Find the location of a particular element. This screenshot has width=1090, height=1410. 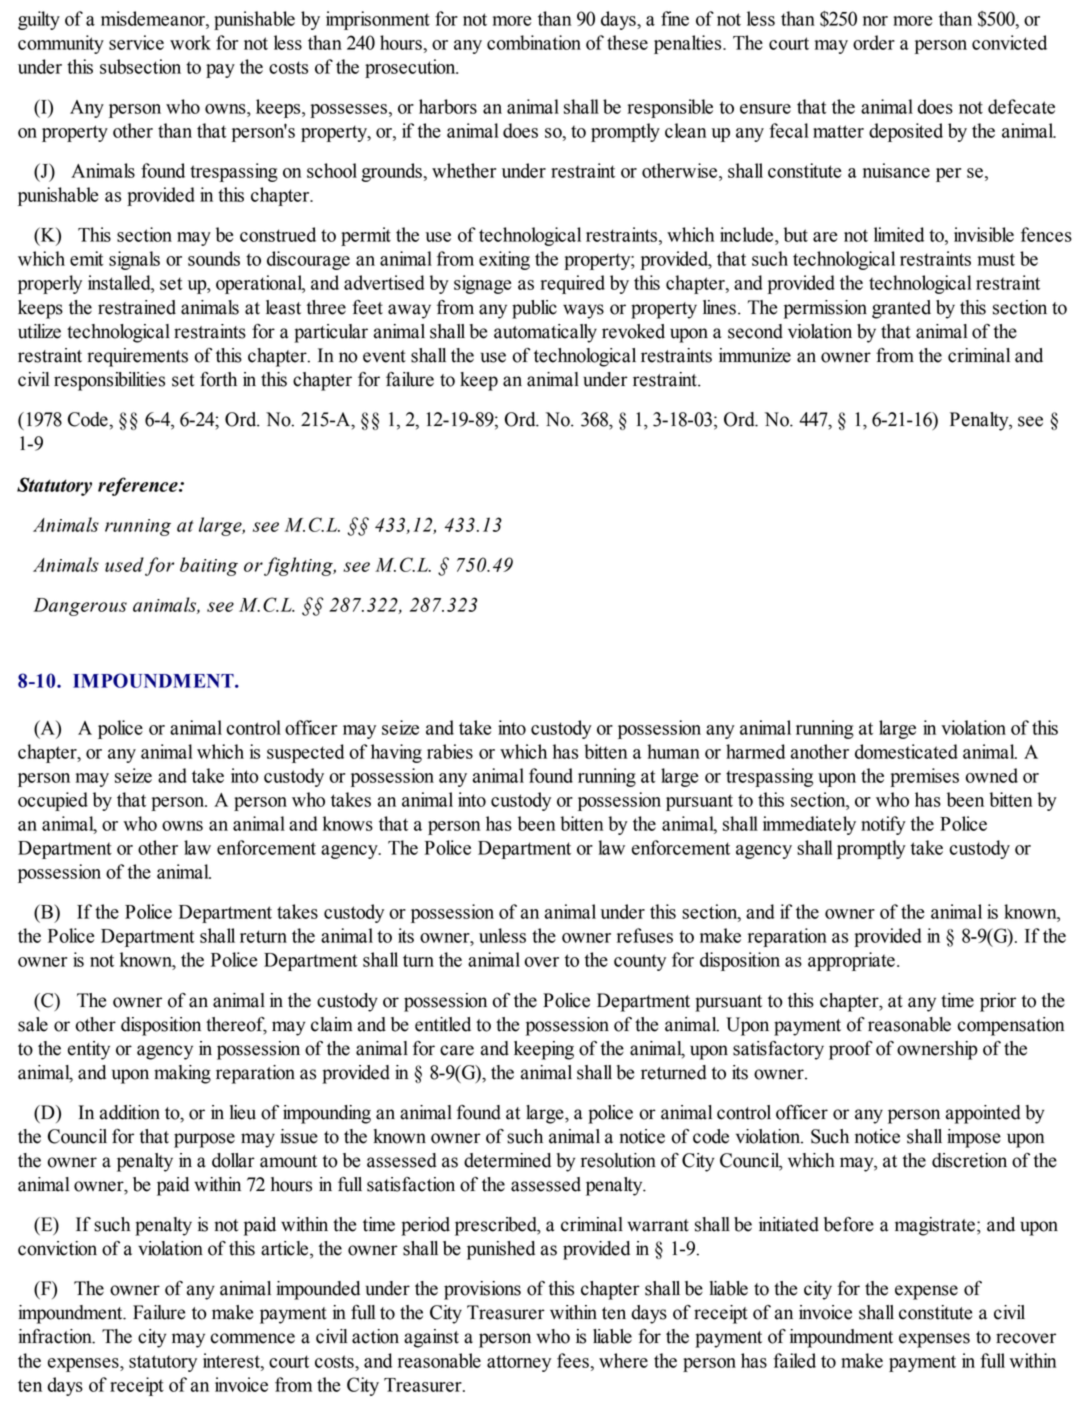

service is located at coordinates (136, 42).
